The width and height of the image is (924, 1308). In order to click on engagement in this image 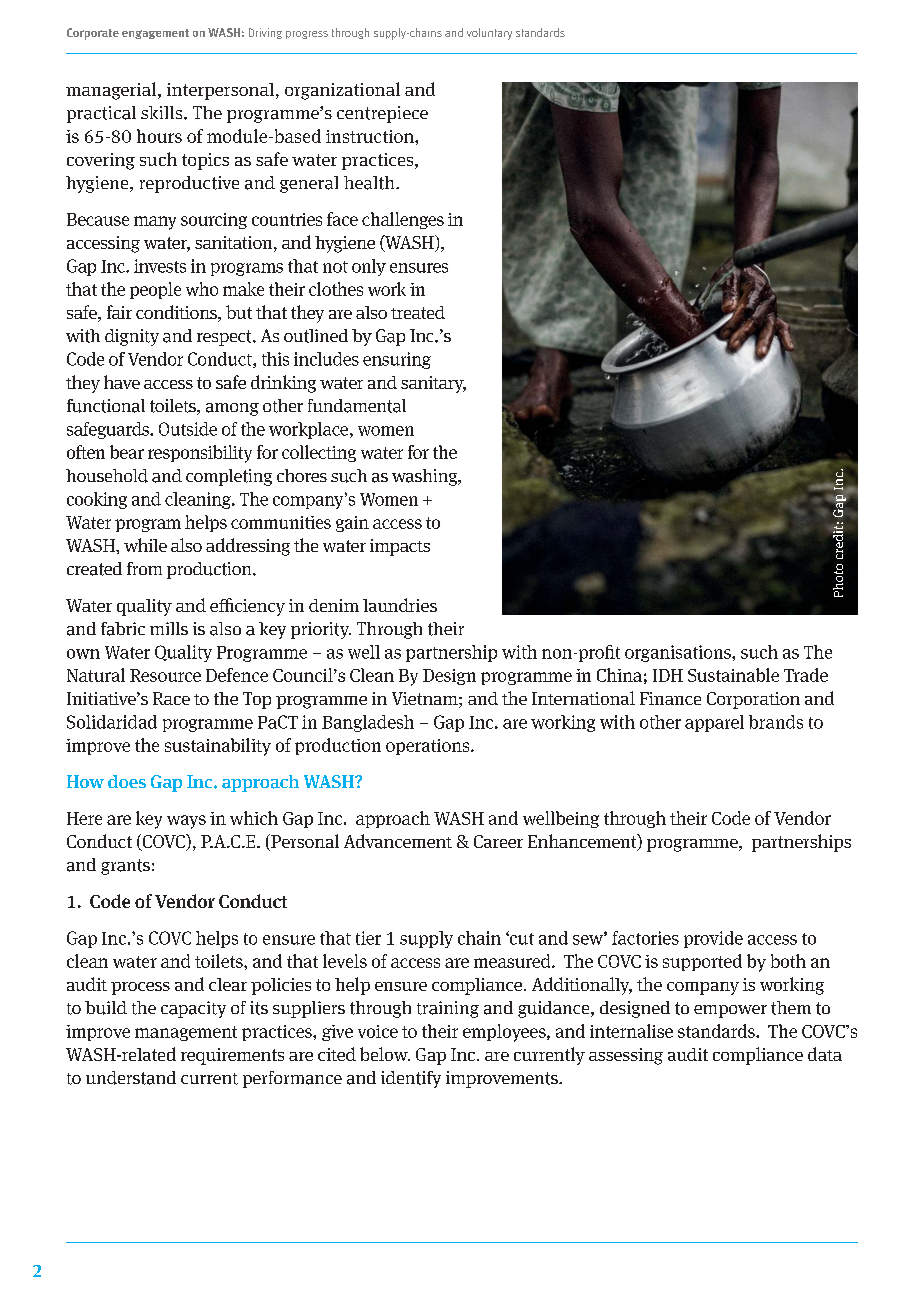, I will do `click(155, 34)`.
